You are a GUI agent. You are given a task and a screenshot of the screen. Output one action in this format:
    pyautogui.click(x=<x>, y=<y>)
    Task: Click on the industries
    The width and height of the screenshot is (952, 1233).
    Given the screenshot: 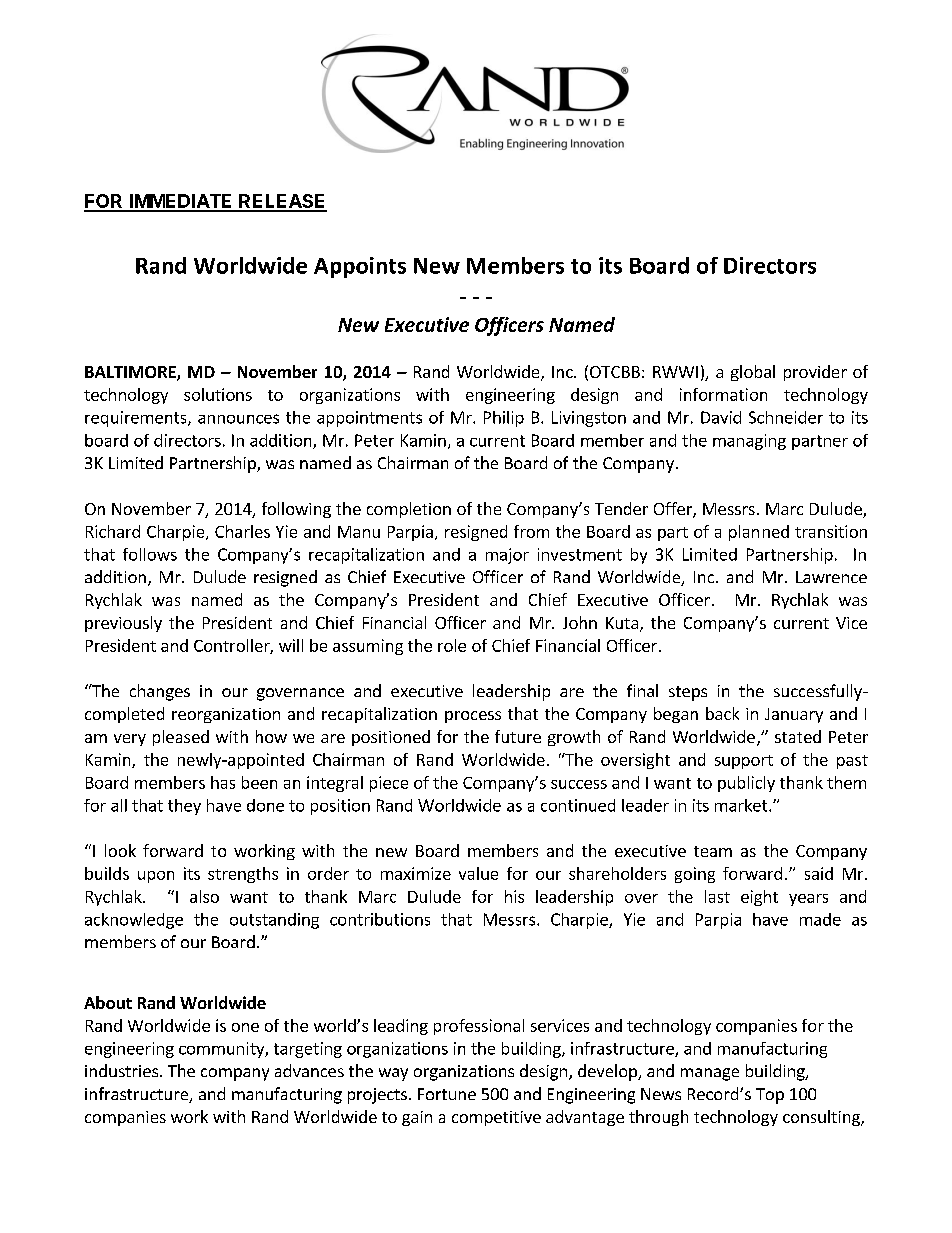 What is the action you would take?
    pyautogui.click(x=121, y=1070)
